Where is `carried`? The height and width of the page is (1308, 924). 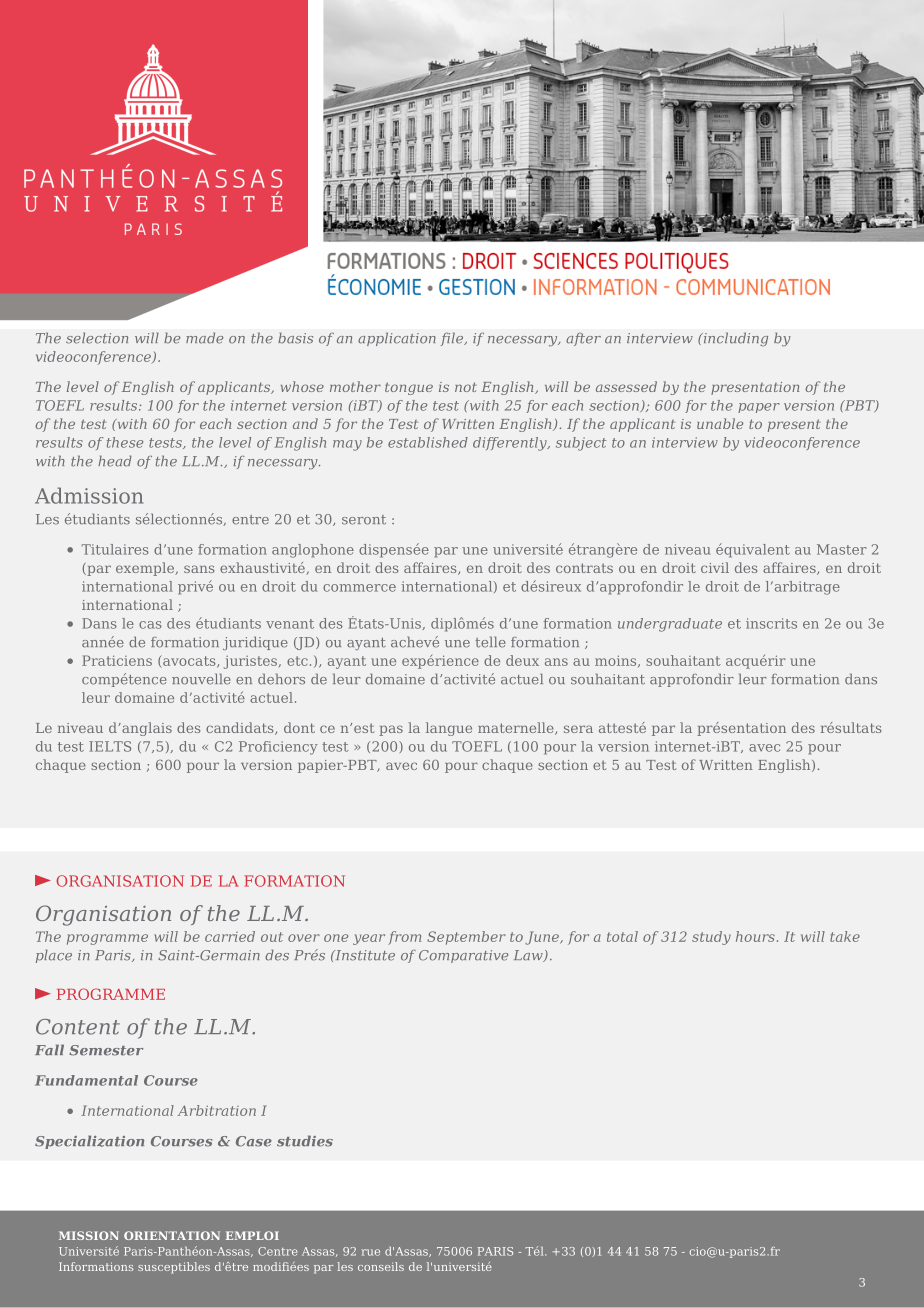 carried is located at coordinates (230, 936).
